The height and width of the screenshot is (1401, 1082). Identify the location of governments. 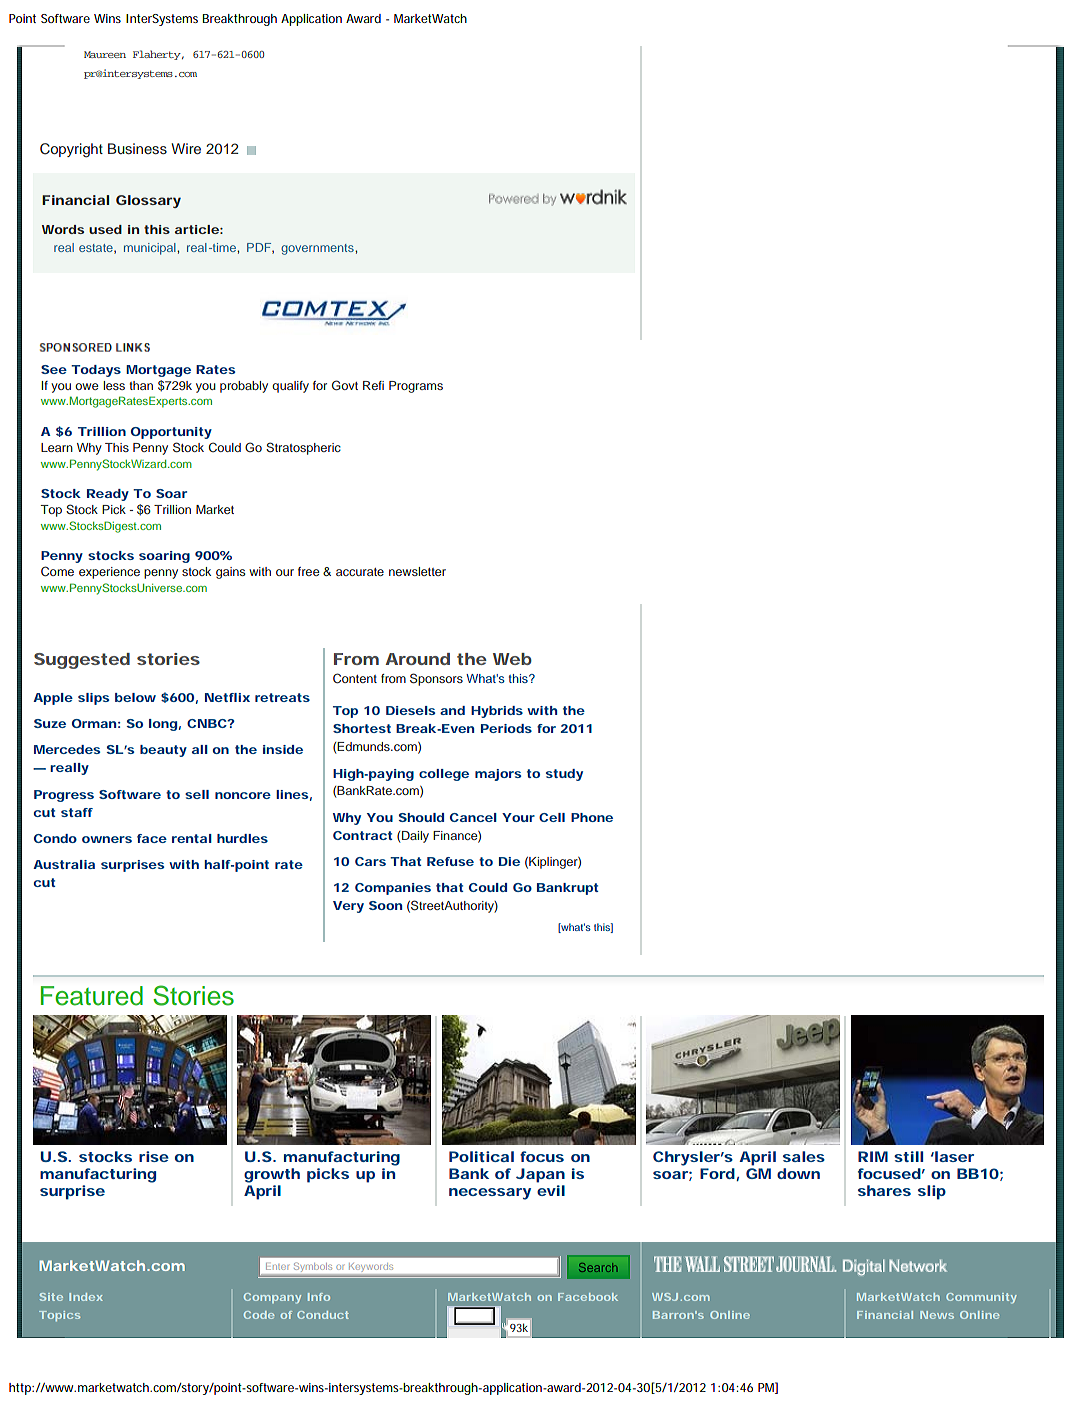
(318, 249).
